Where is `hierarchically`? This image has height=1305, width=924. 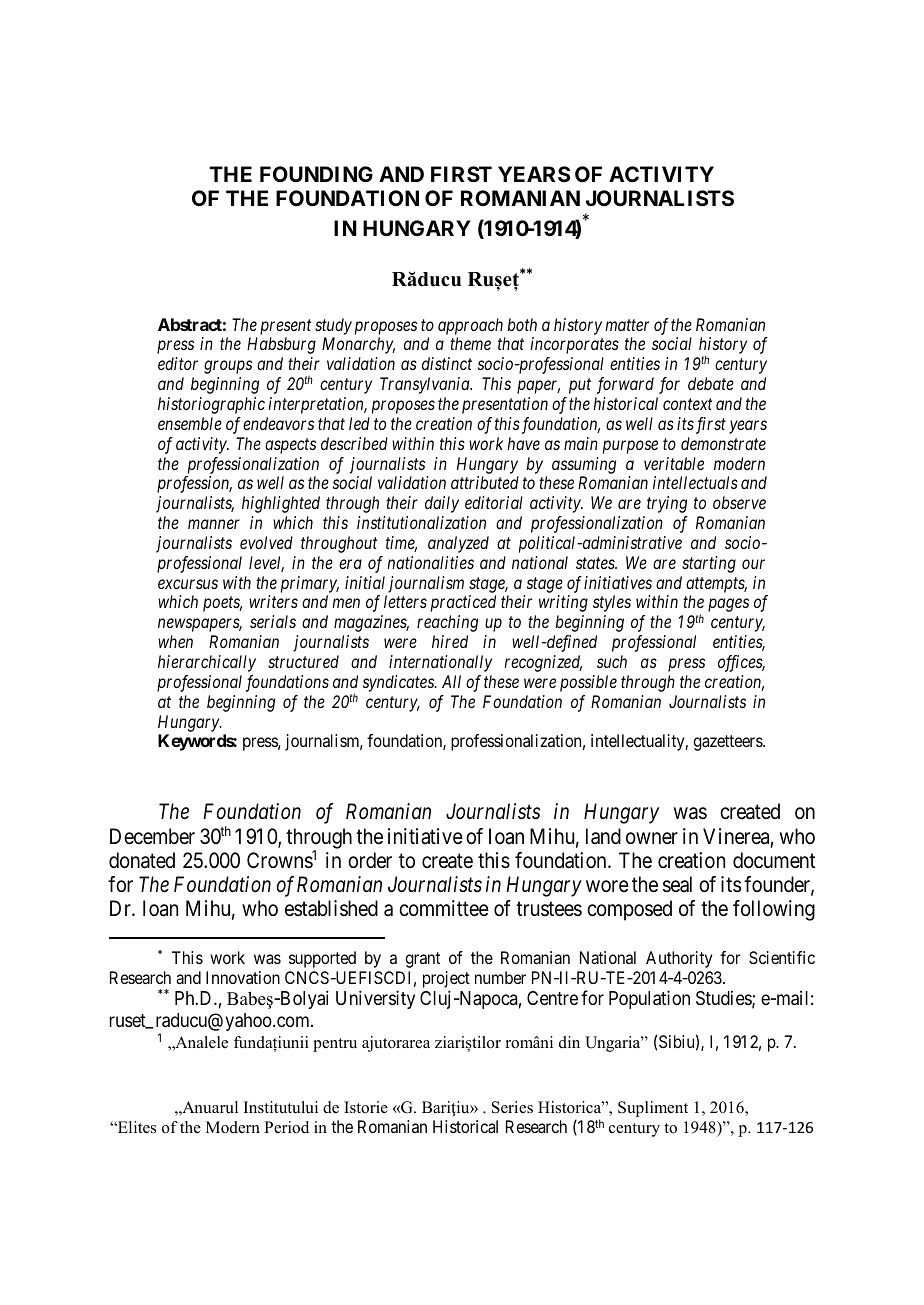 hierarchically is located at coordinates (207, 663).
